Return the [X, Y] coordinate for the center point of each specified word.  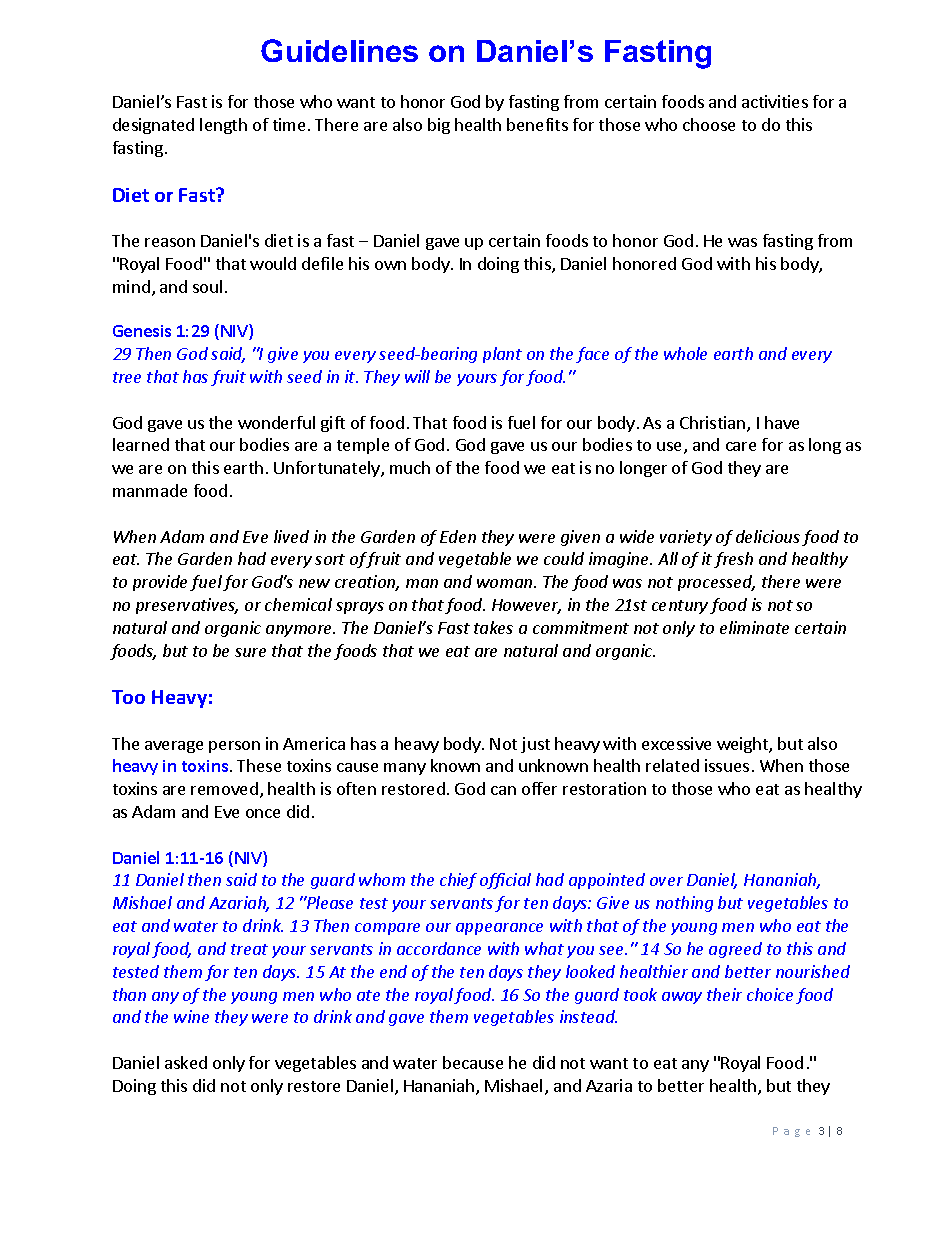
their [724, 994]
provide [160, 583]
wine [191, 1016]
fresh [733, 560]
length [223, 126]
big [439, 126]
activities [775, 101]
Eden [458, 536]
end [393, 971]
